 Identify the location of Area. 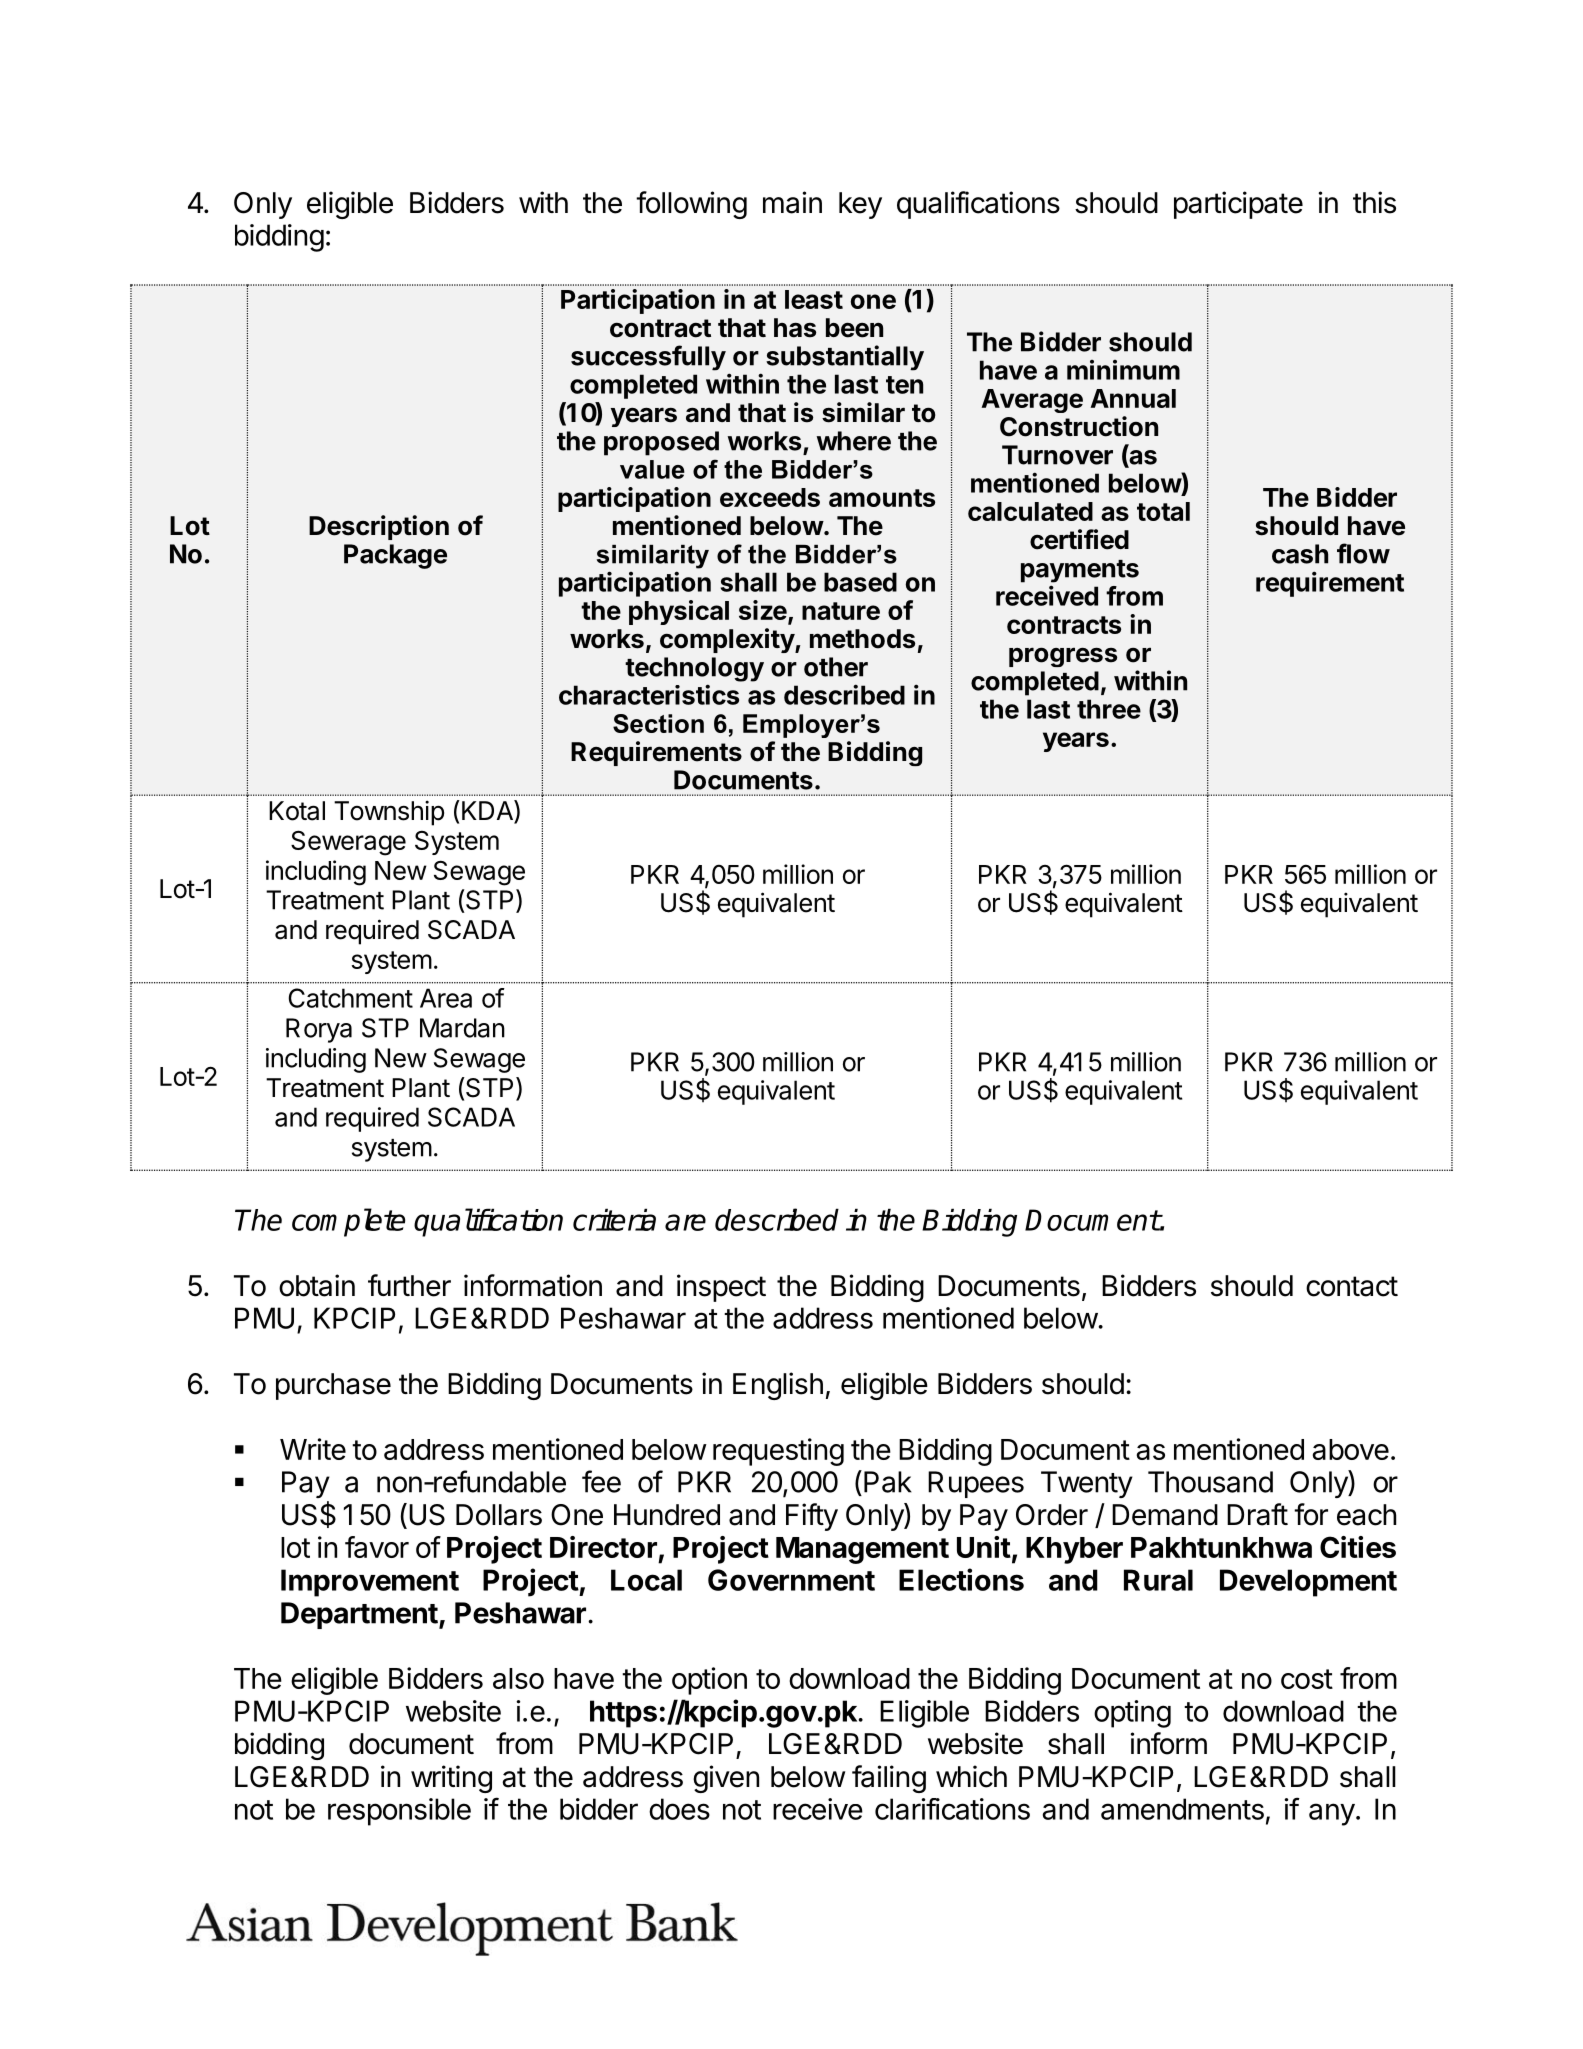
(446, 998).
